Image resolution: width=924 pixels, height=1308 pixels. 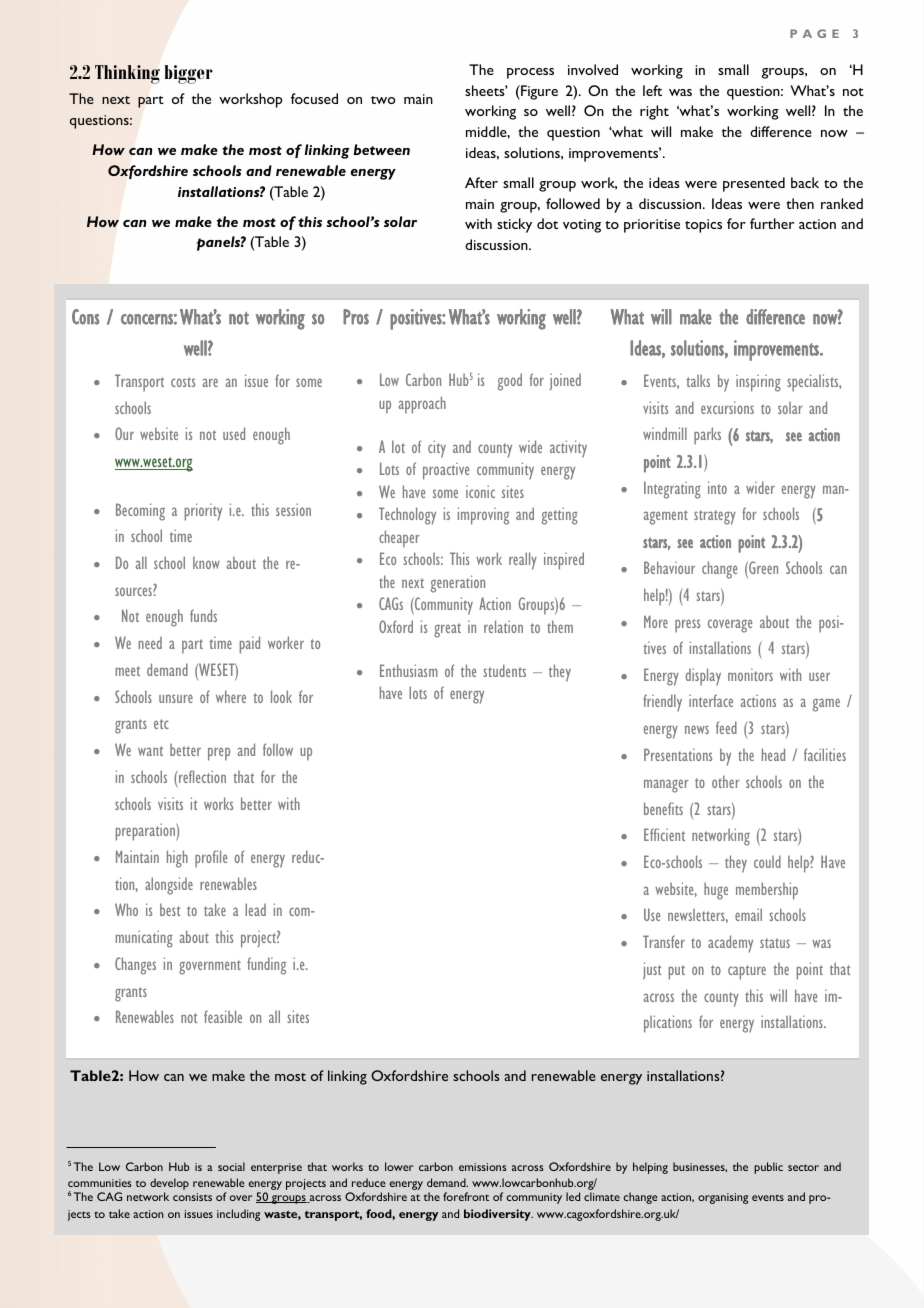 What do you see at coordinates (466, 1196) in the page?
I see `forefront` at bounding box center [466, 1196].
